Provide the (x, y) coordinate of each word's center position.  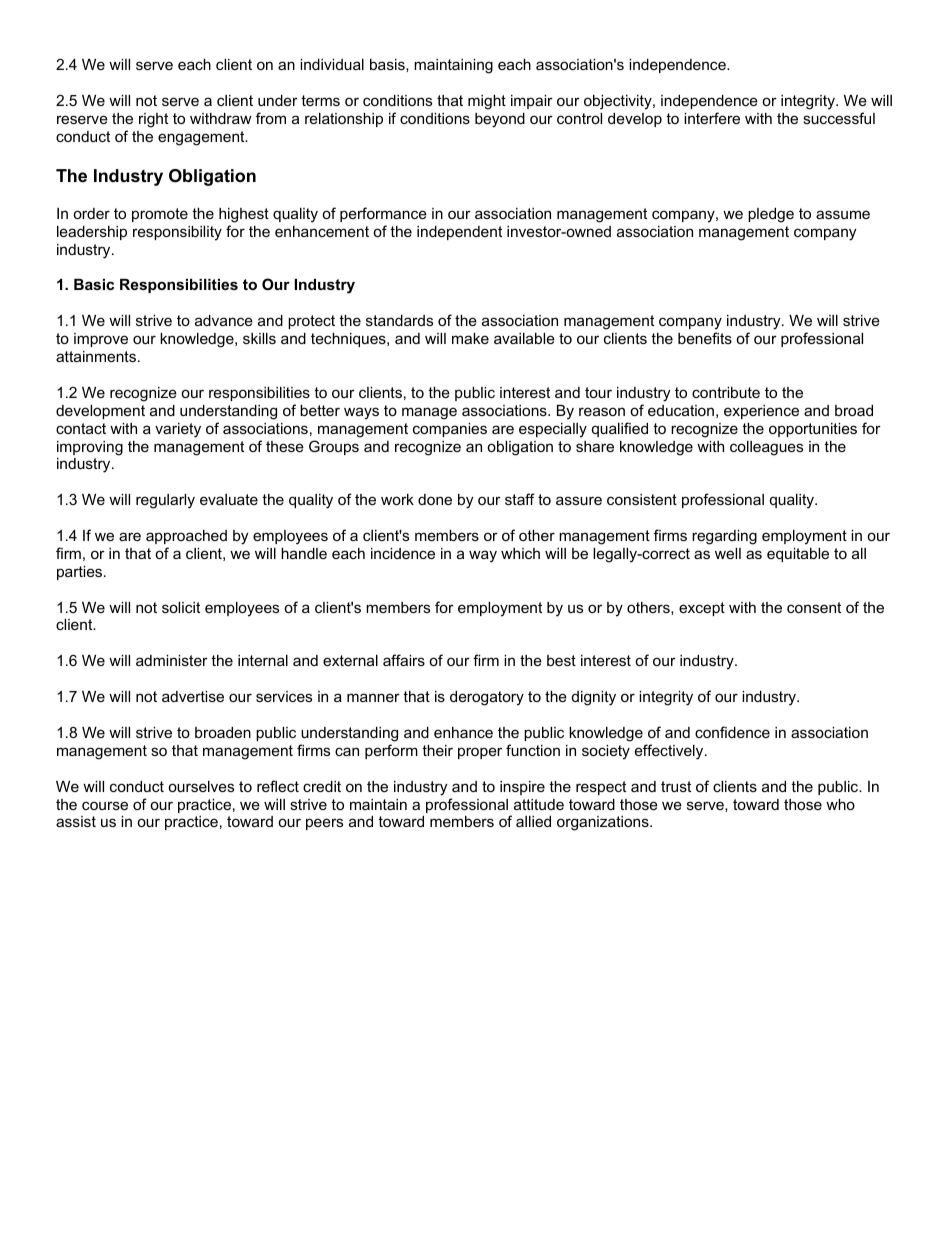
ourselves (201, 786)
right (153, 120)
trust (676, 786)
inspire (522, 788)
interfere (712, 118)
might (487, 102)
